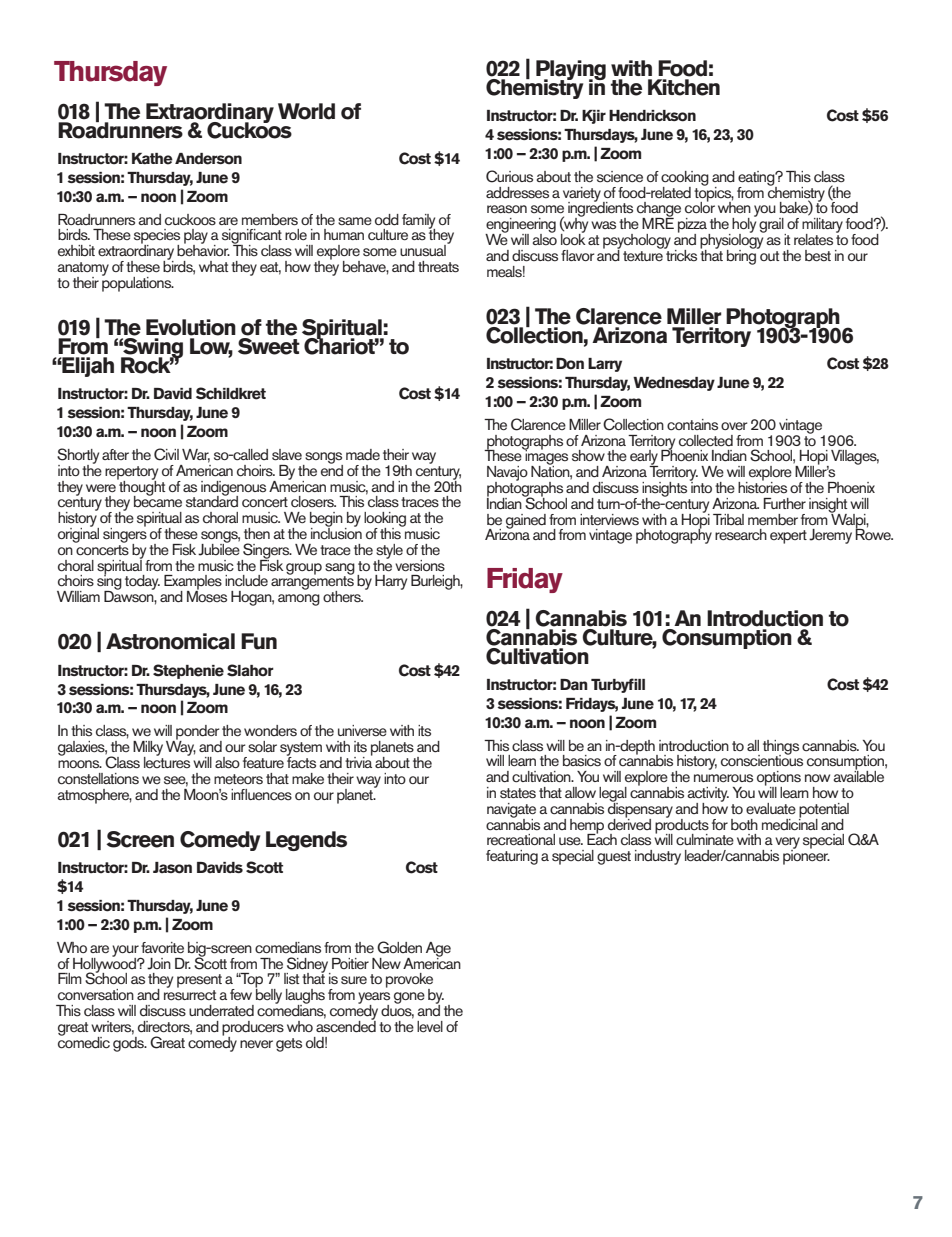  What do you see at coordinates (509, 176) in the screenshot?
I see `Curious` at bounding box center [509, 176].
